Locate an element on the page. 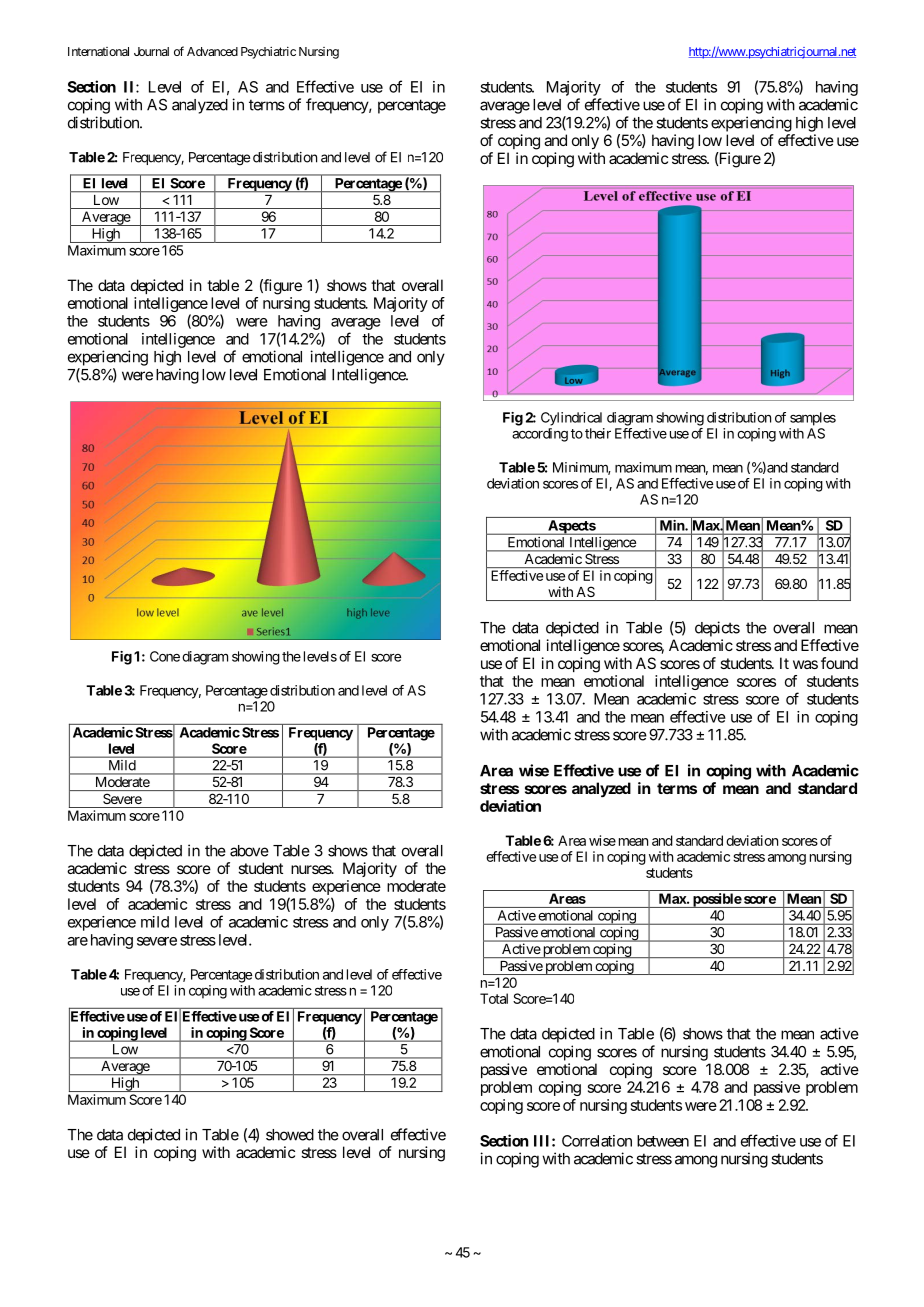 This page has height=1307, width=924. above is located at coordinates (249, 851).
